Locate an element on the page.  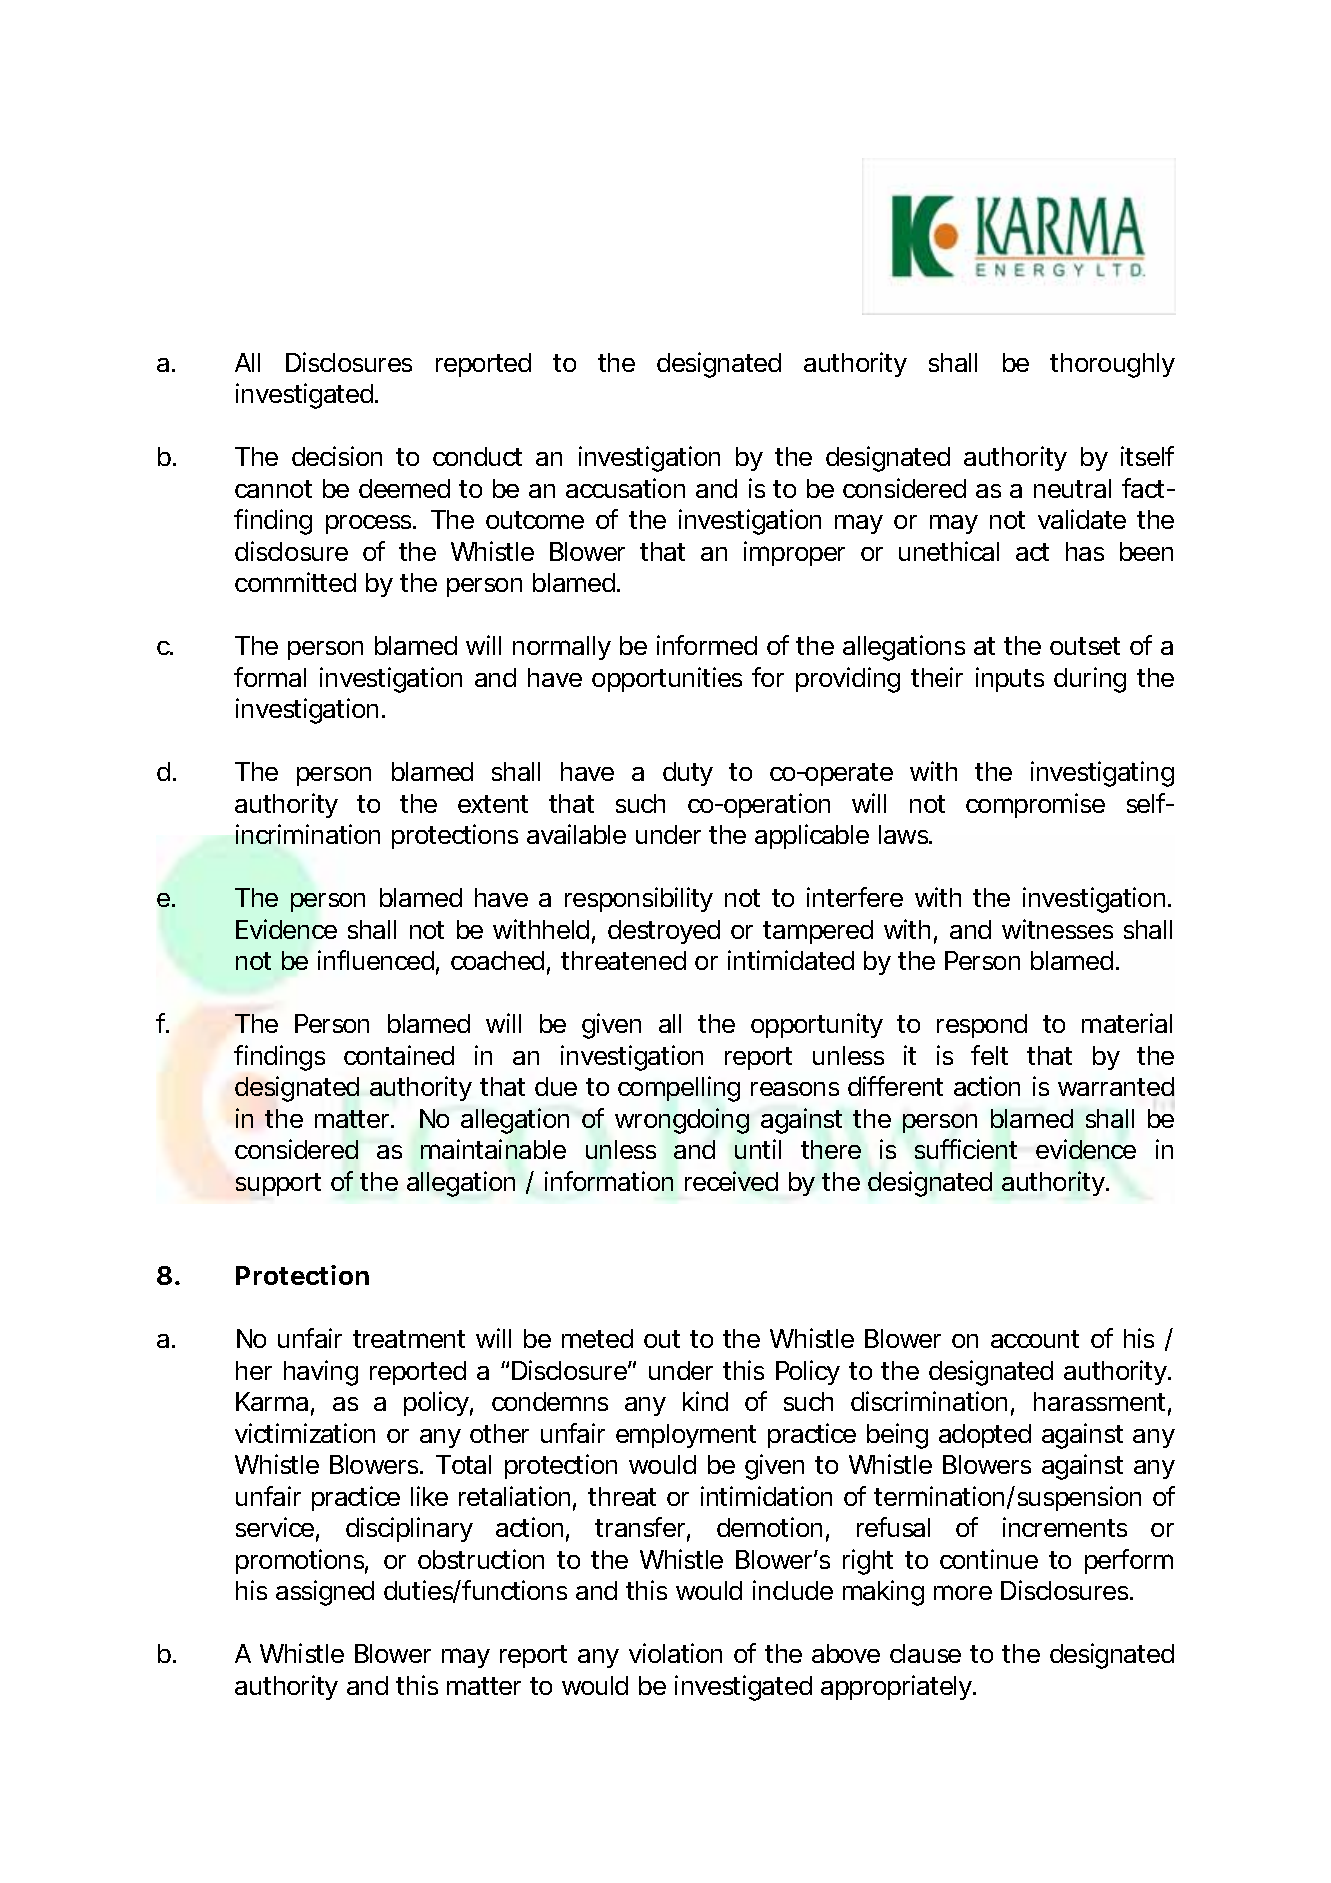
treatment is located at coordinates (409, 1339).
